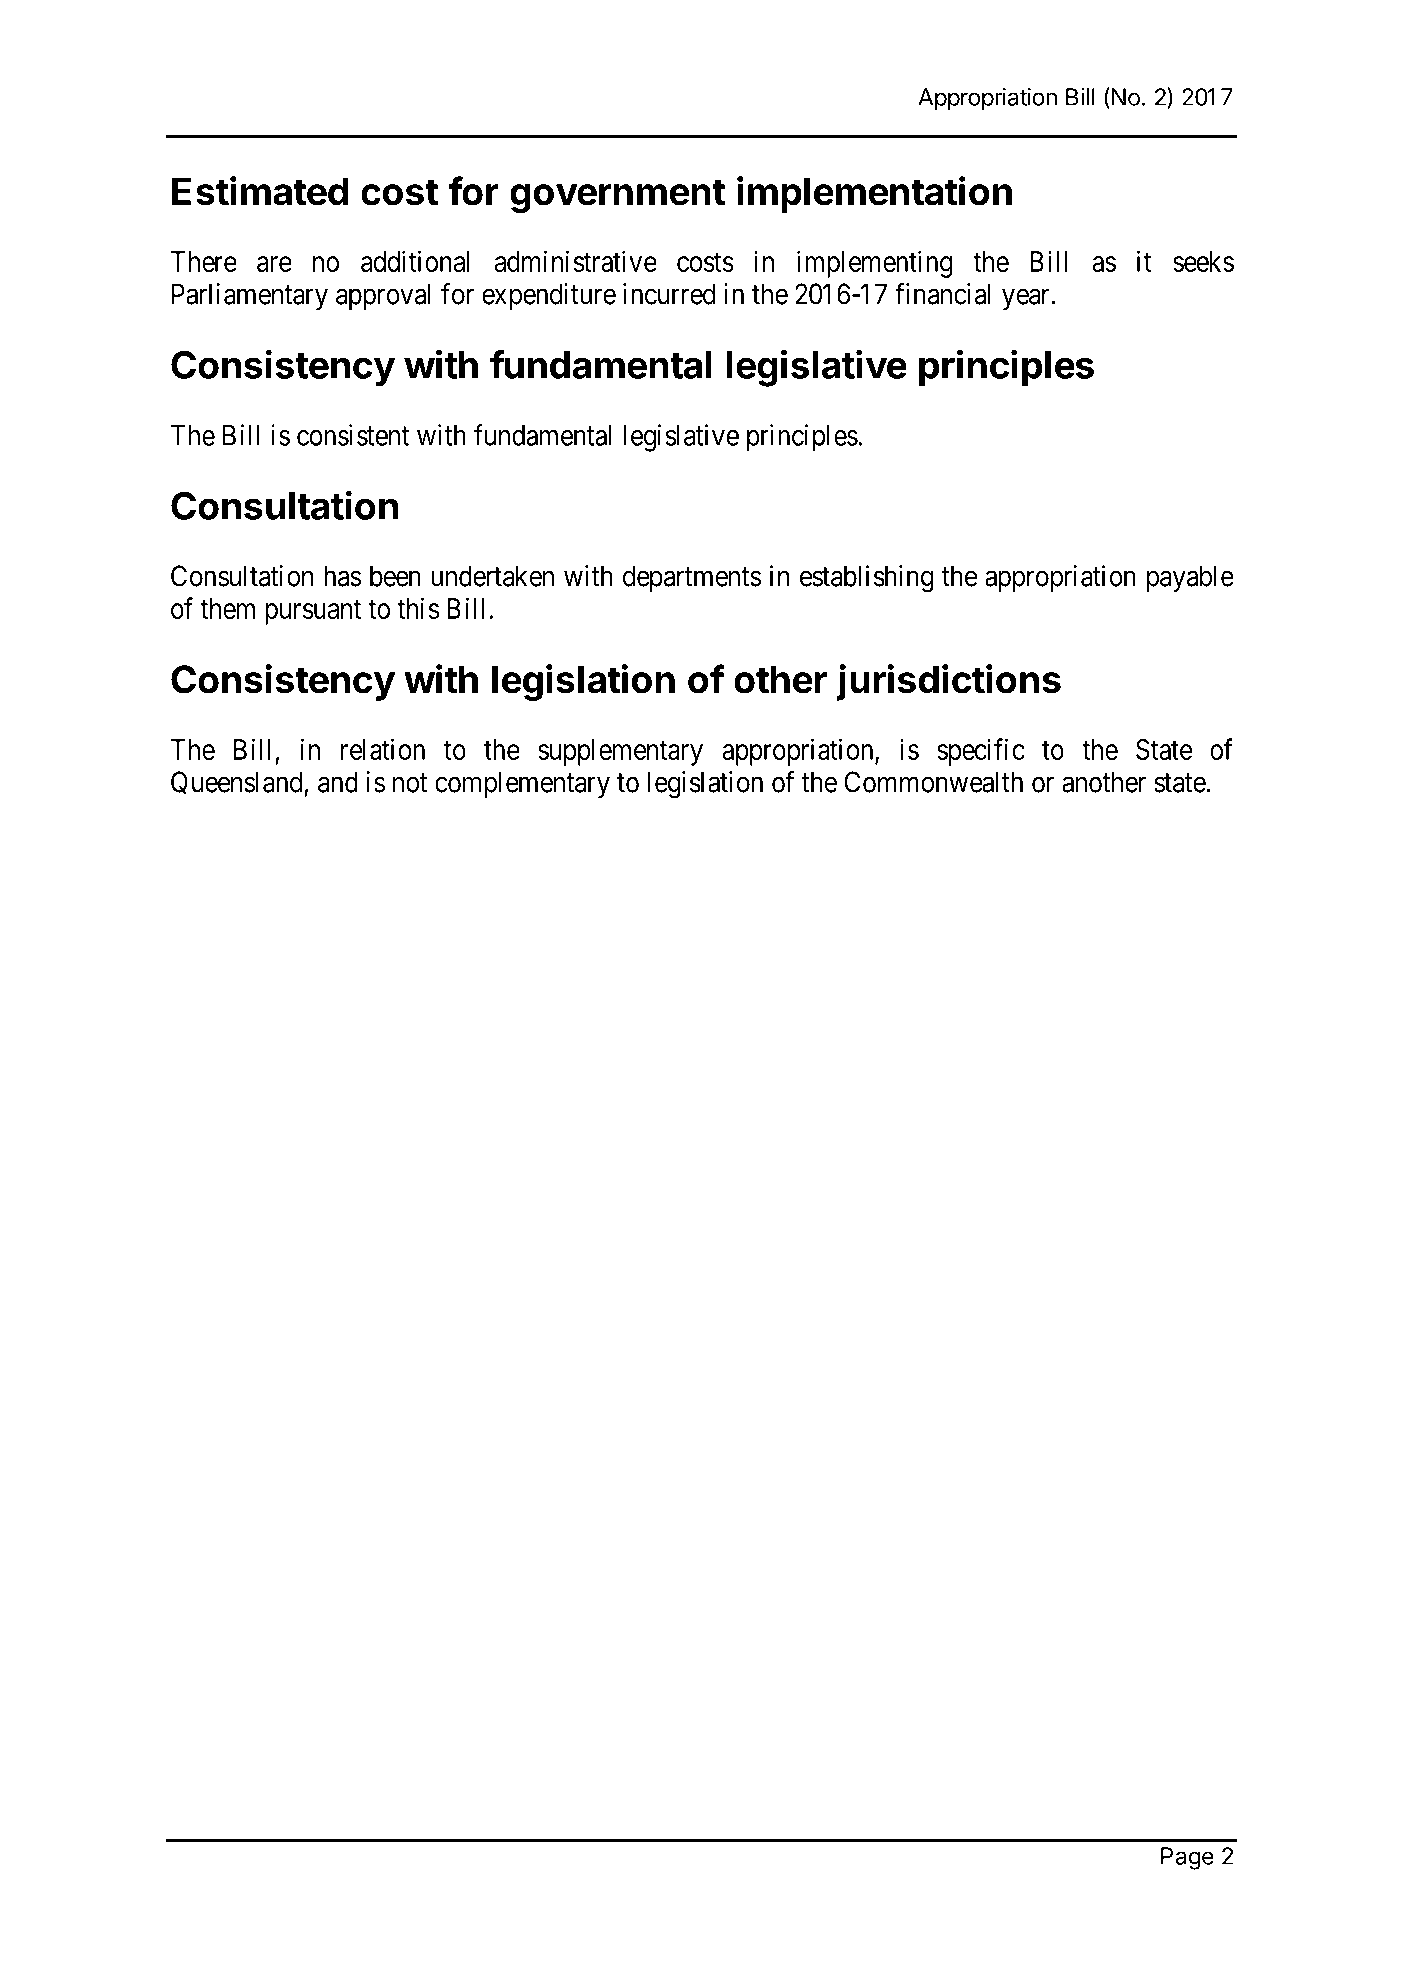  Describe the element at coordinates (620, 752) in the screenshot. I see `supplementary` at that location.
